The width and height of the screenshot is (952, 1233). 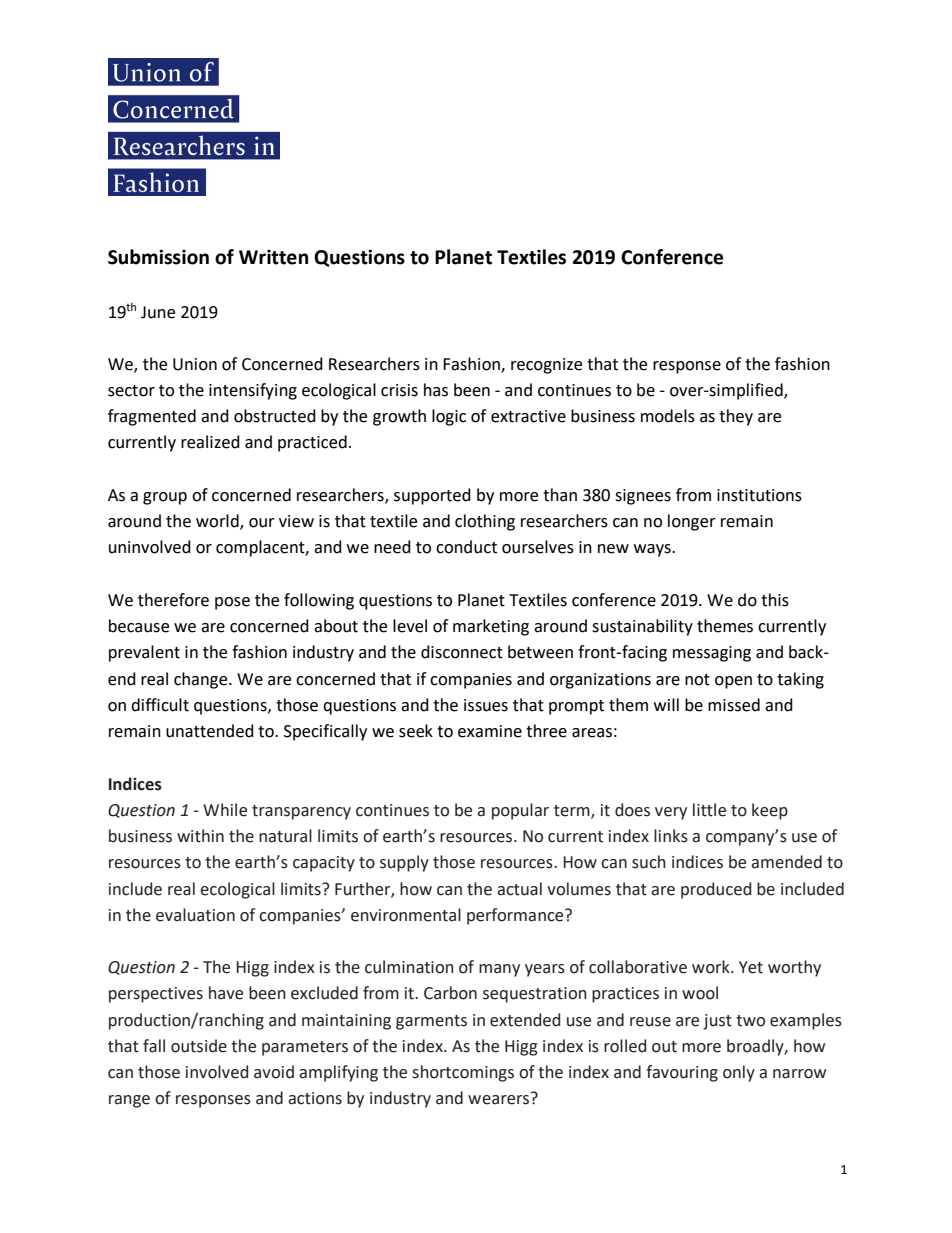 I want to click on disconnect, so click(x=462, y=652).
